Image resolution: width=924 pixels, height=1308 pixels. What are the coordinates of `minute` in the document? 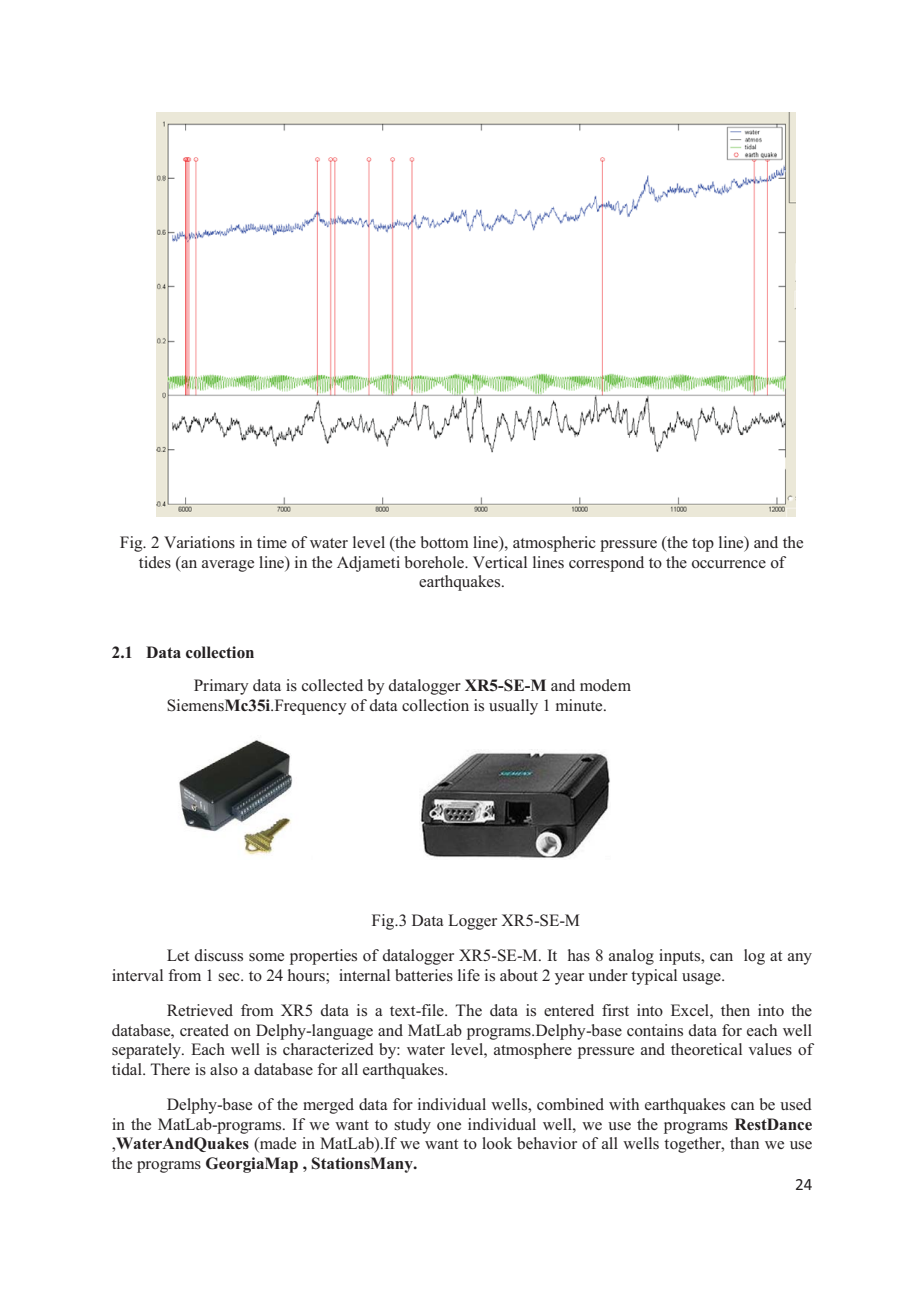 It's located at (580, 705).
